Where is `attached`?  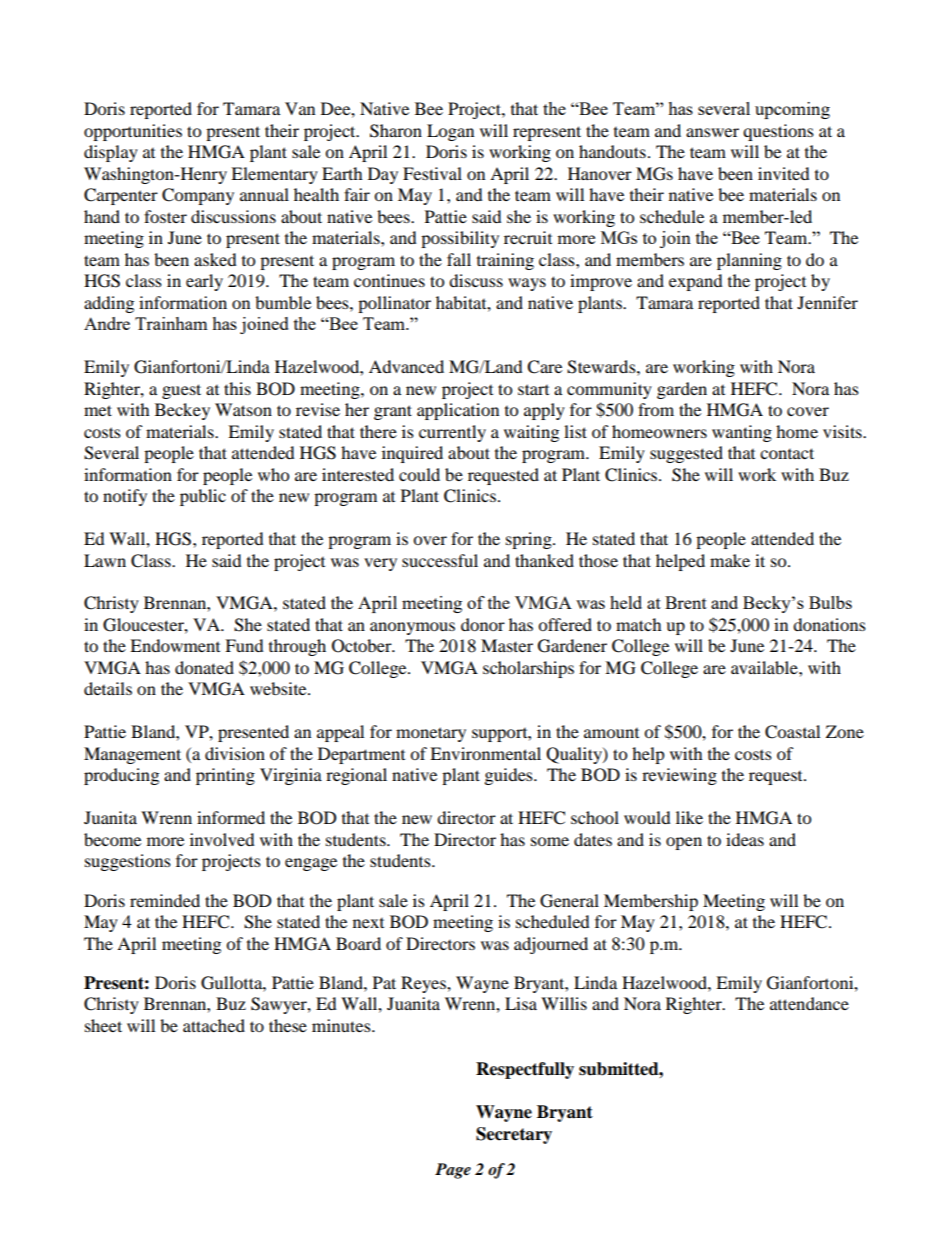 attached is located at coordinates (214, 1025).
